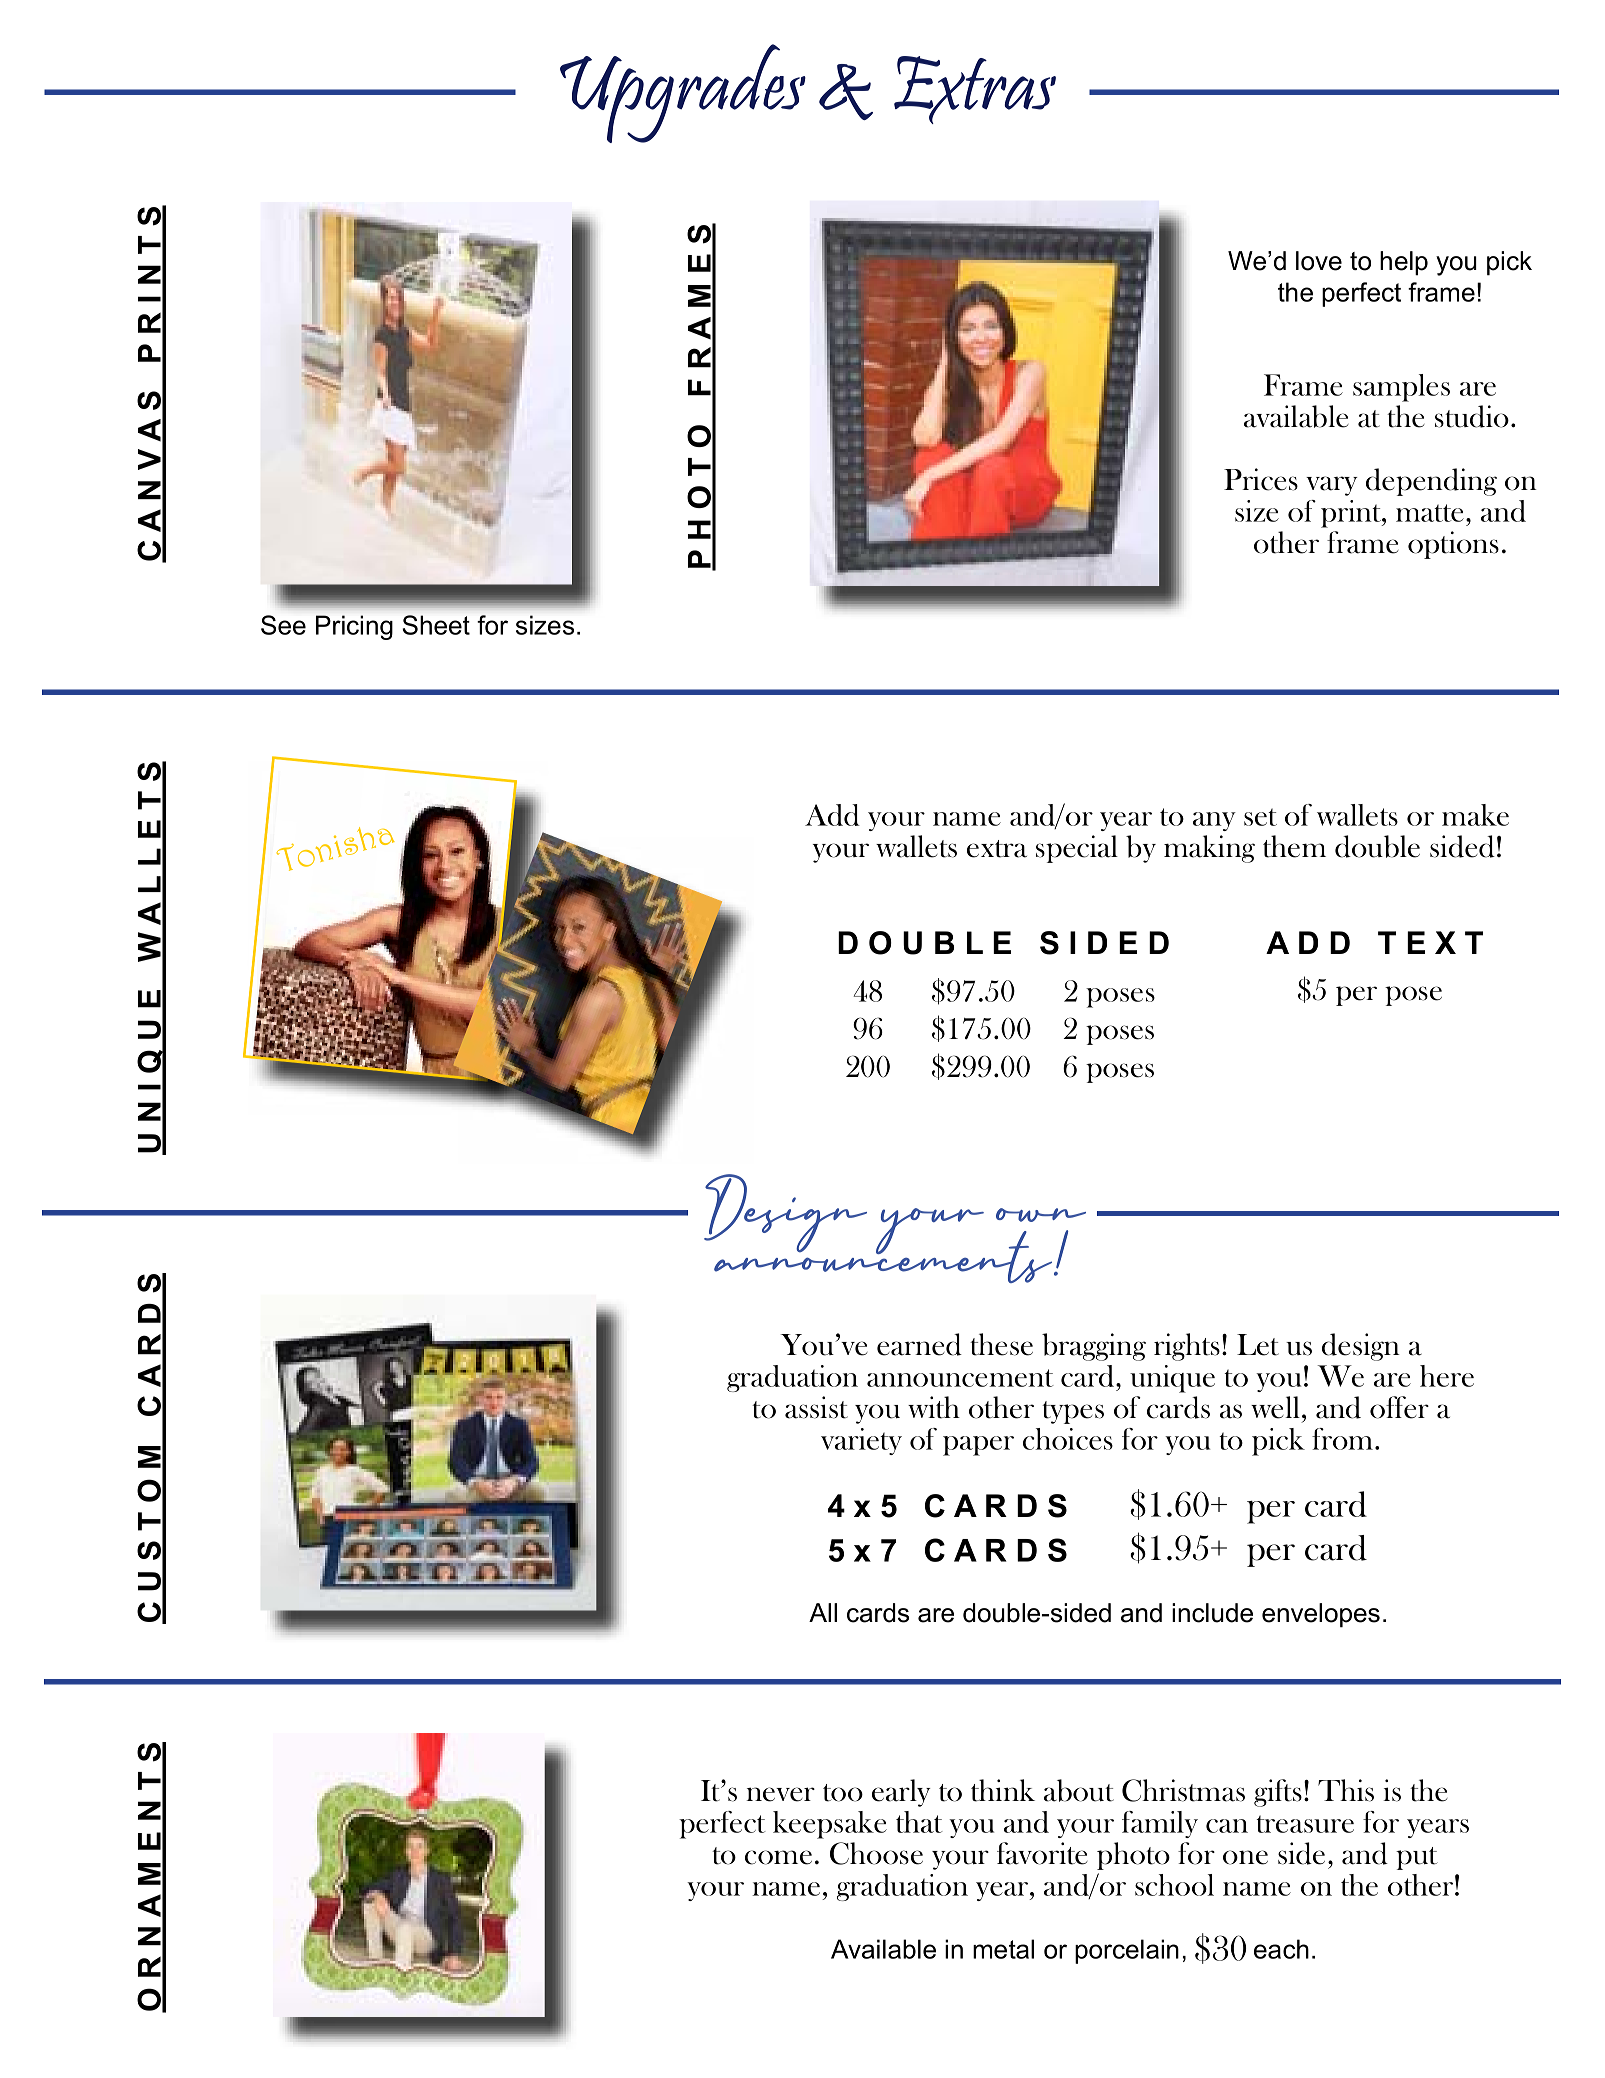  I want to click on love, so click(1319, 261).
